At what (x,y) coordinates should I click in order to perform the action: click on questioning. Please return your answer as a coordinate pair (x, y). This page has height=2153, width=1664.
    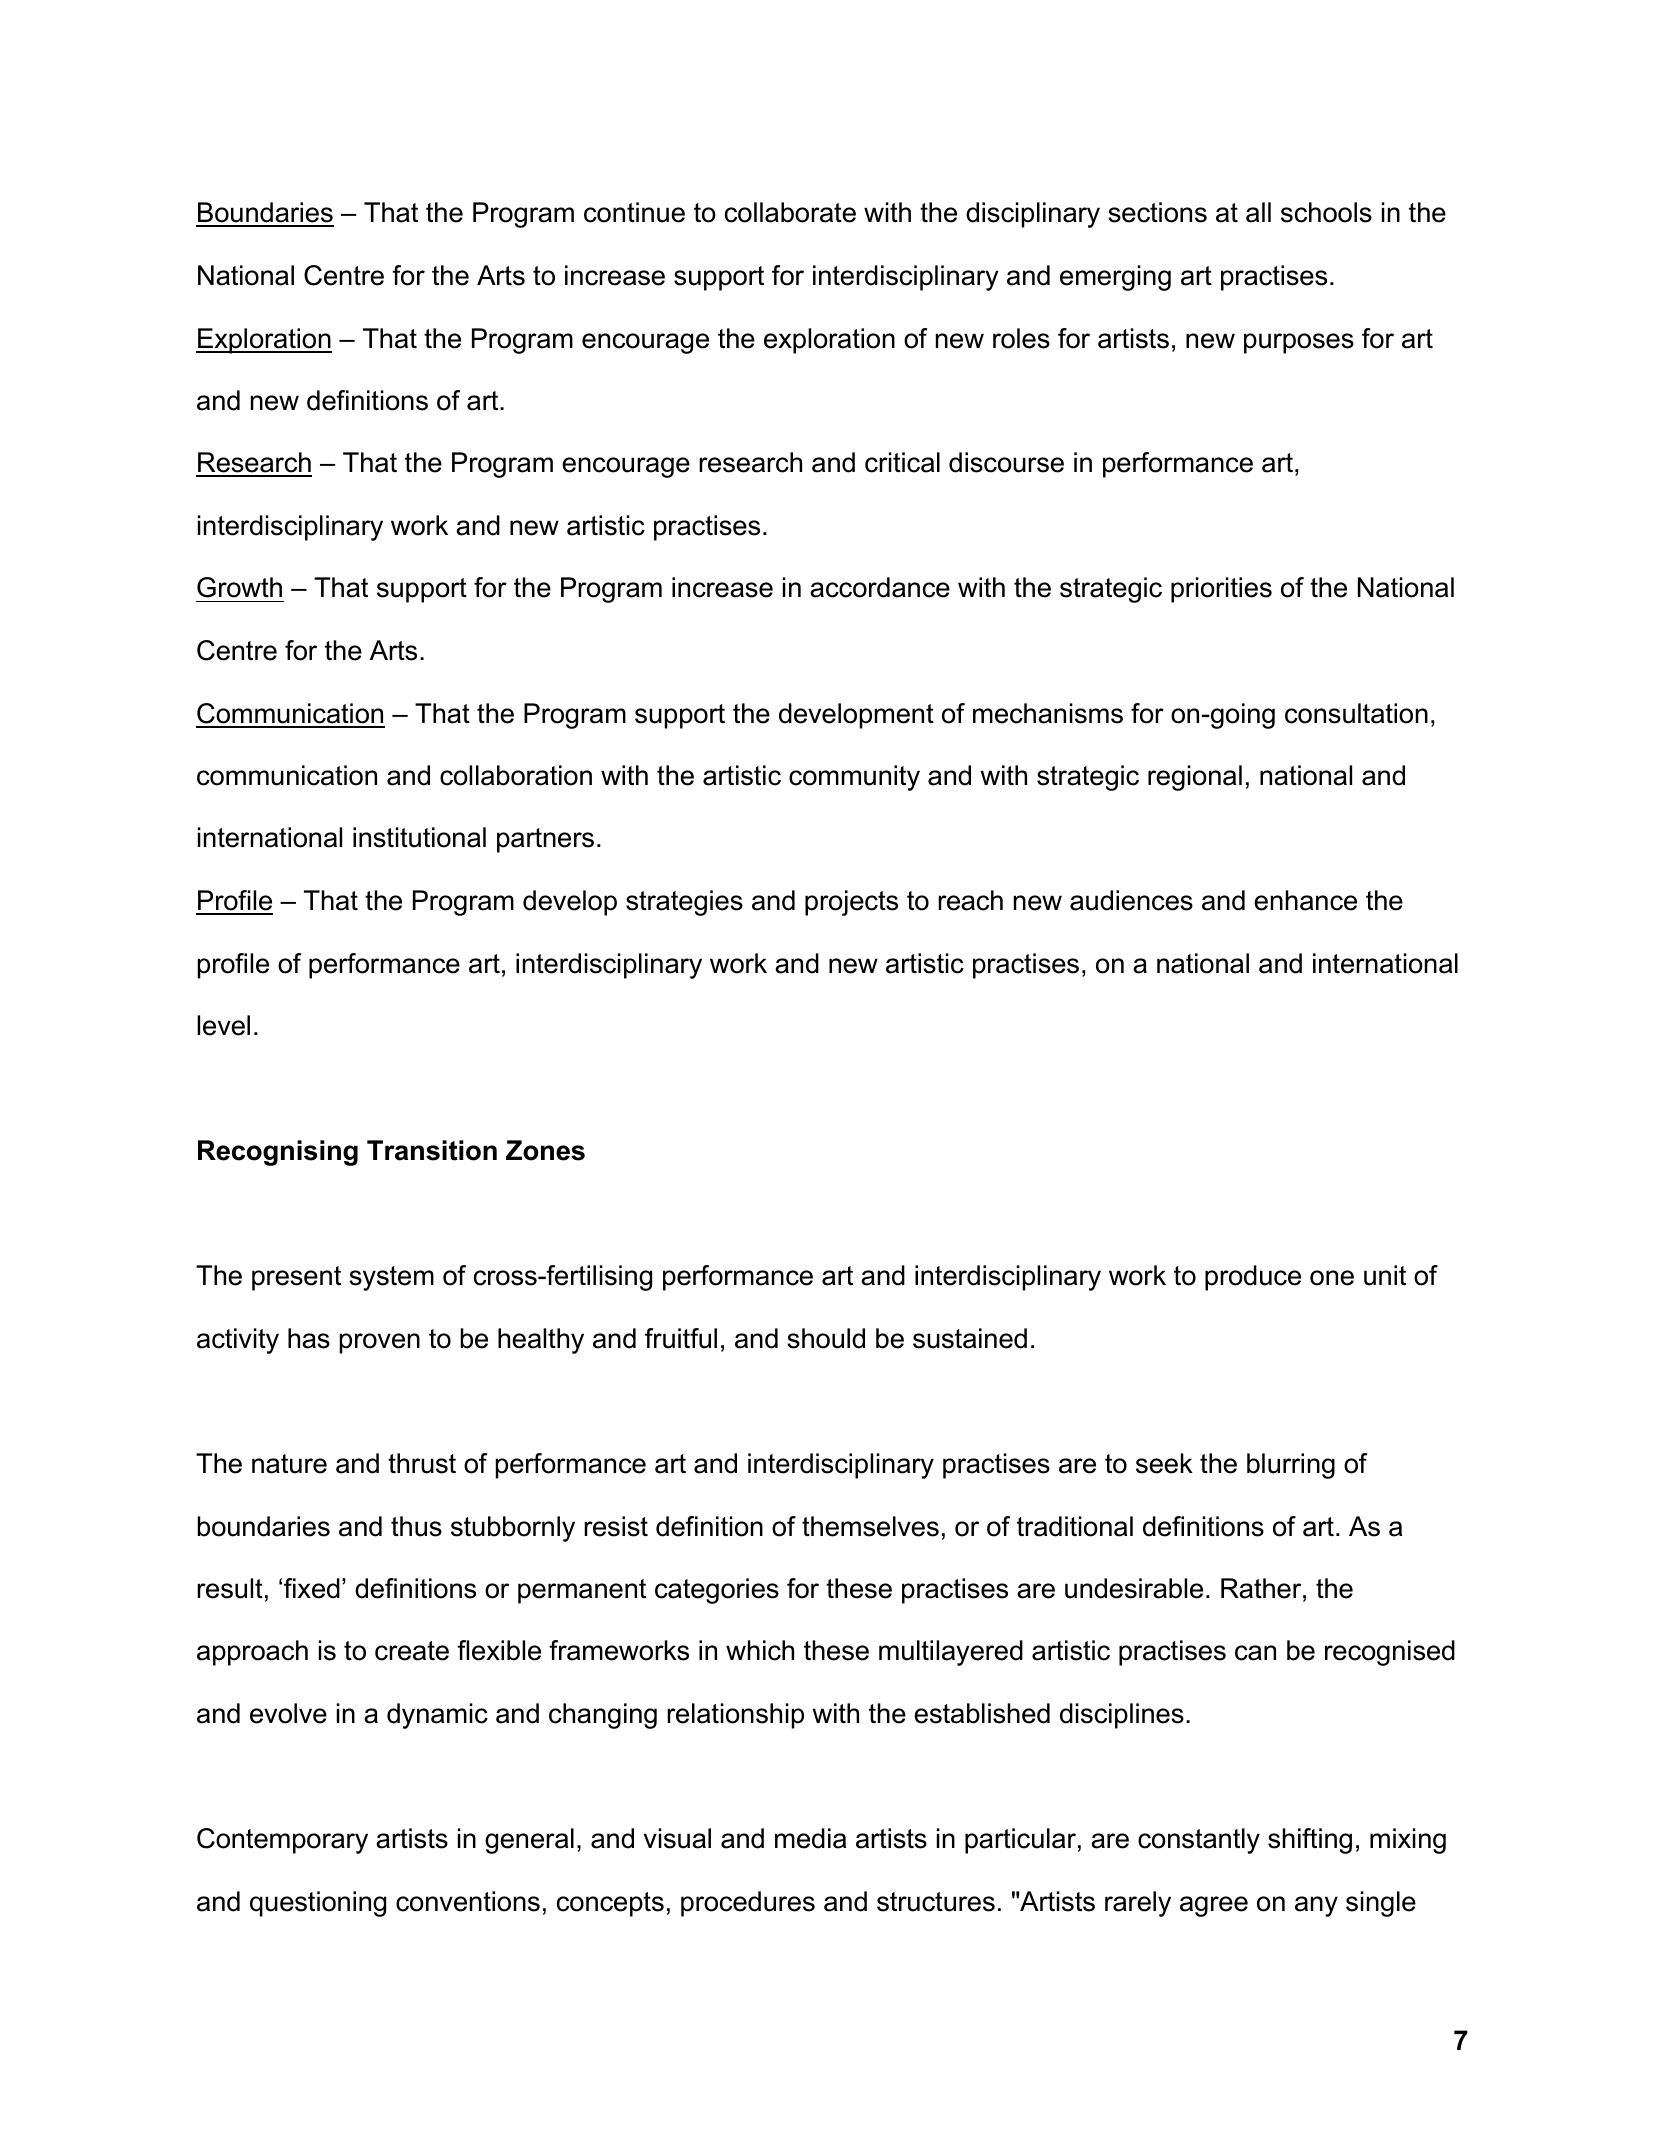
    Looking at the image, I should click on (318, 1904).
